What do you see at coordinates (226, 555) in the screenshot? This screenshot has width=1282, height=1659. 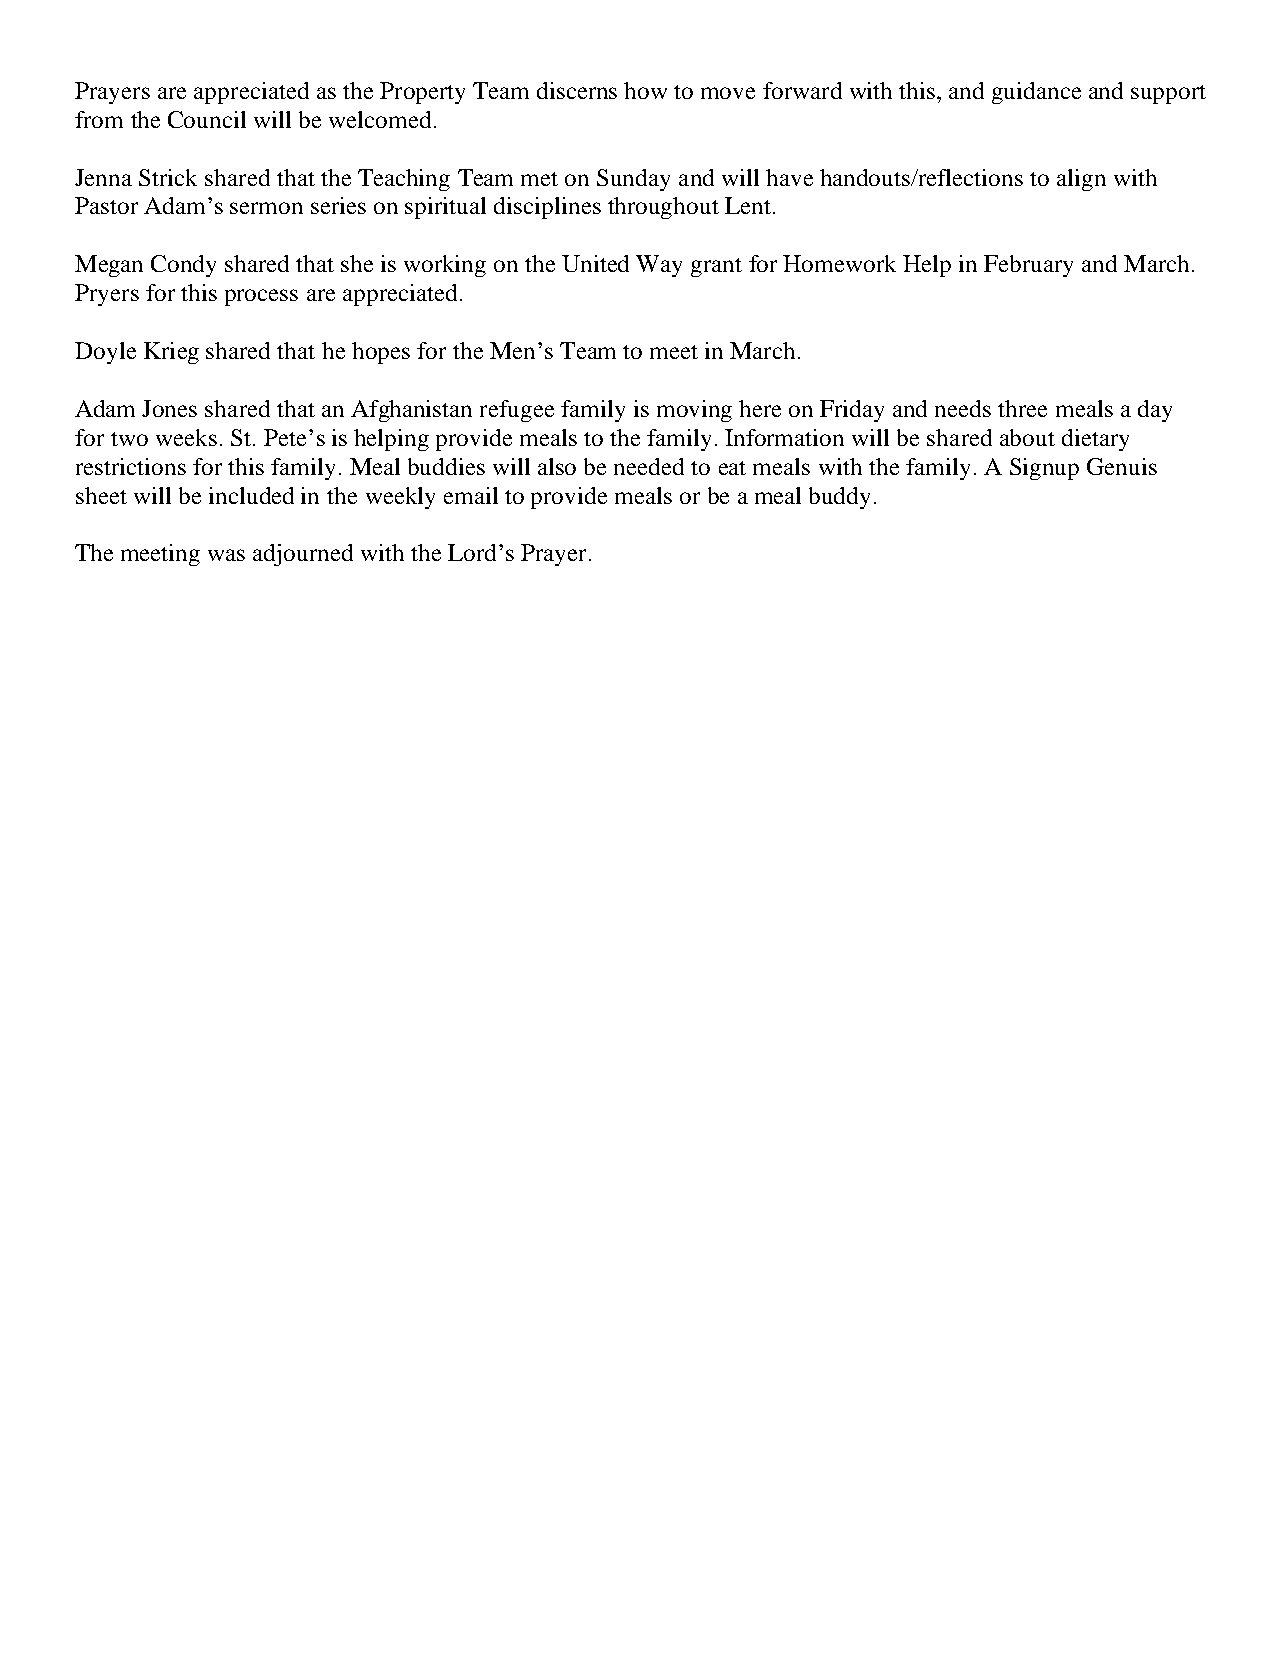 I see `was` at bounding box center [226, 555].
